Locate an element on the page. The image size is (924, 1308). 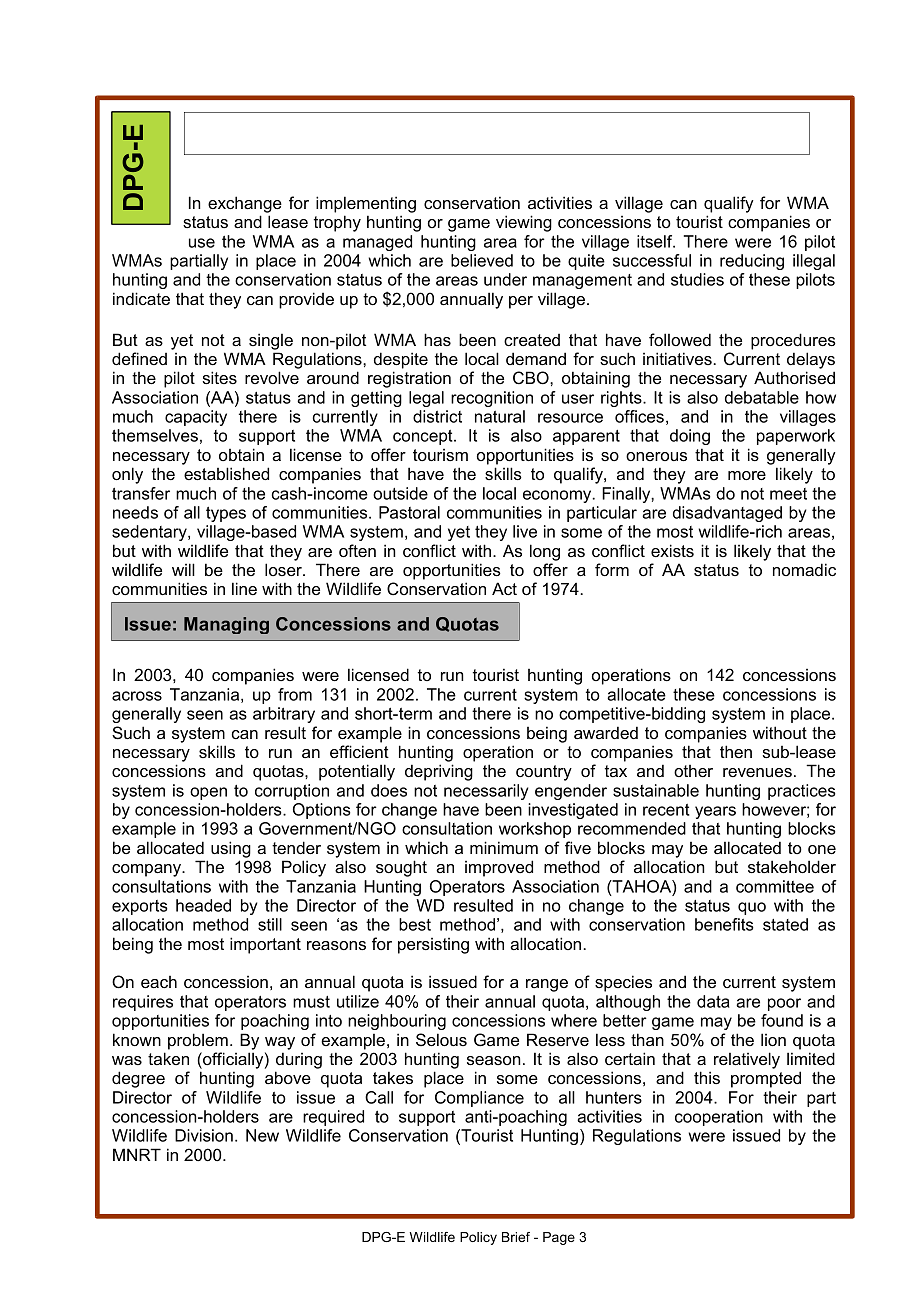
data is located at coordinates (713, 1001).
